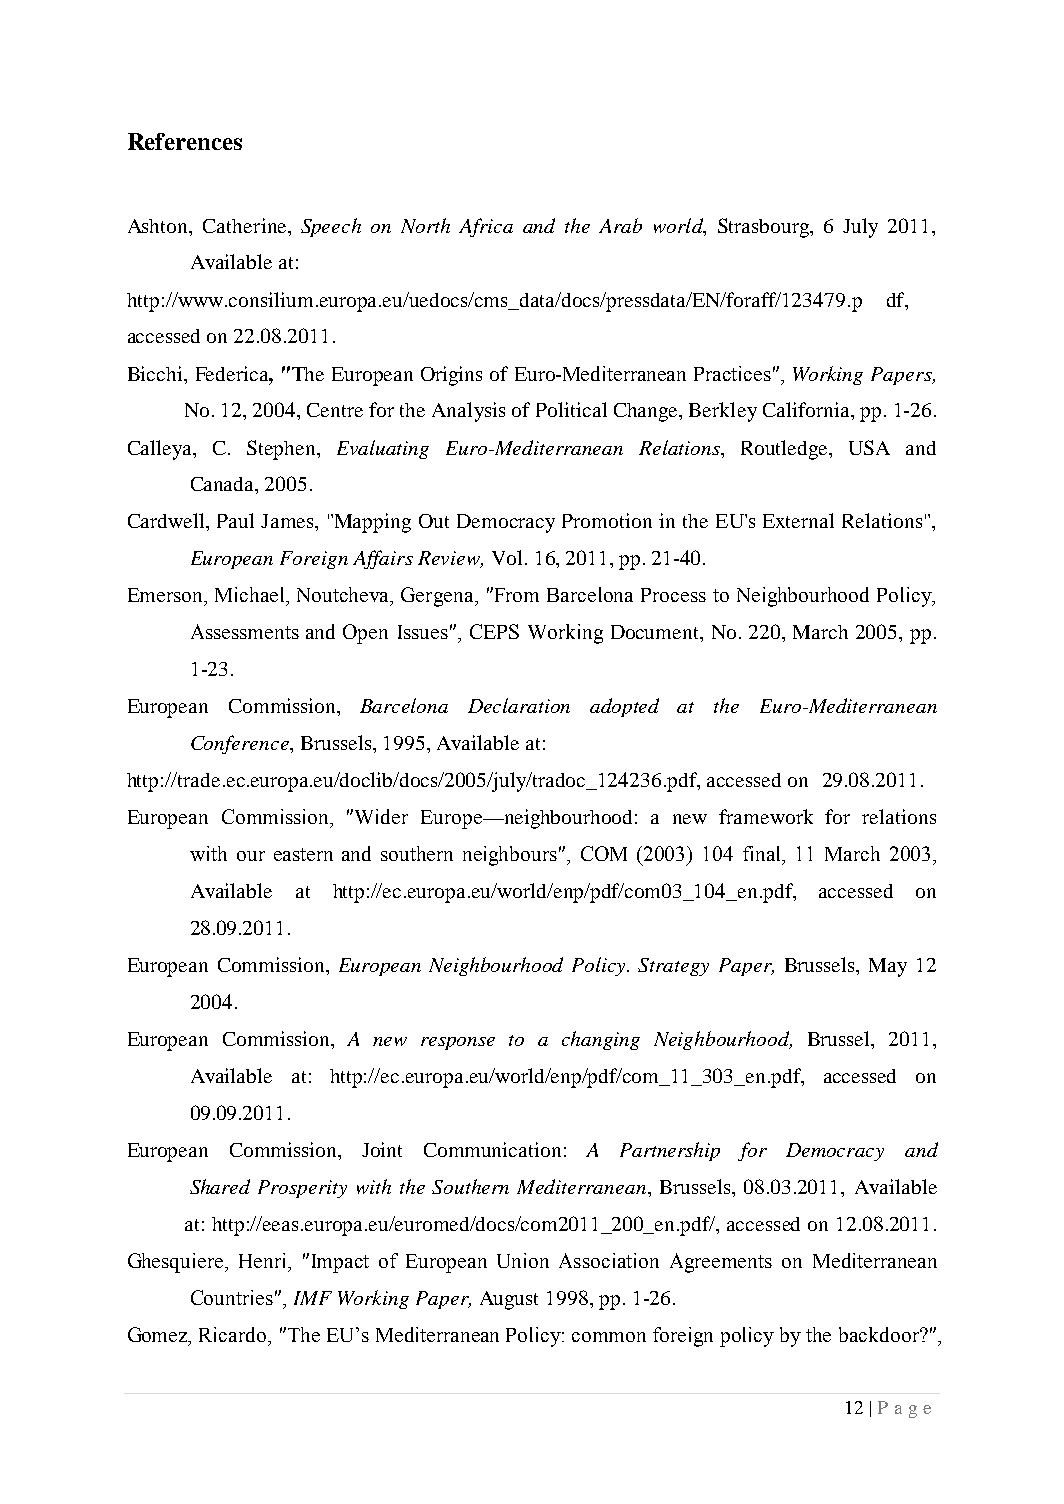 The height and width of the document is (1504, 1064). What do you see at coordinates (486, 227) in the document?
I see `Africa` at bounding box center [486, 227].
